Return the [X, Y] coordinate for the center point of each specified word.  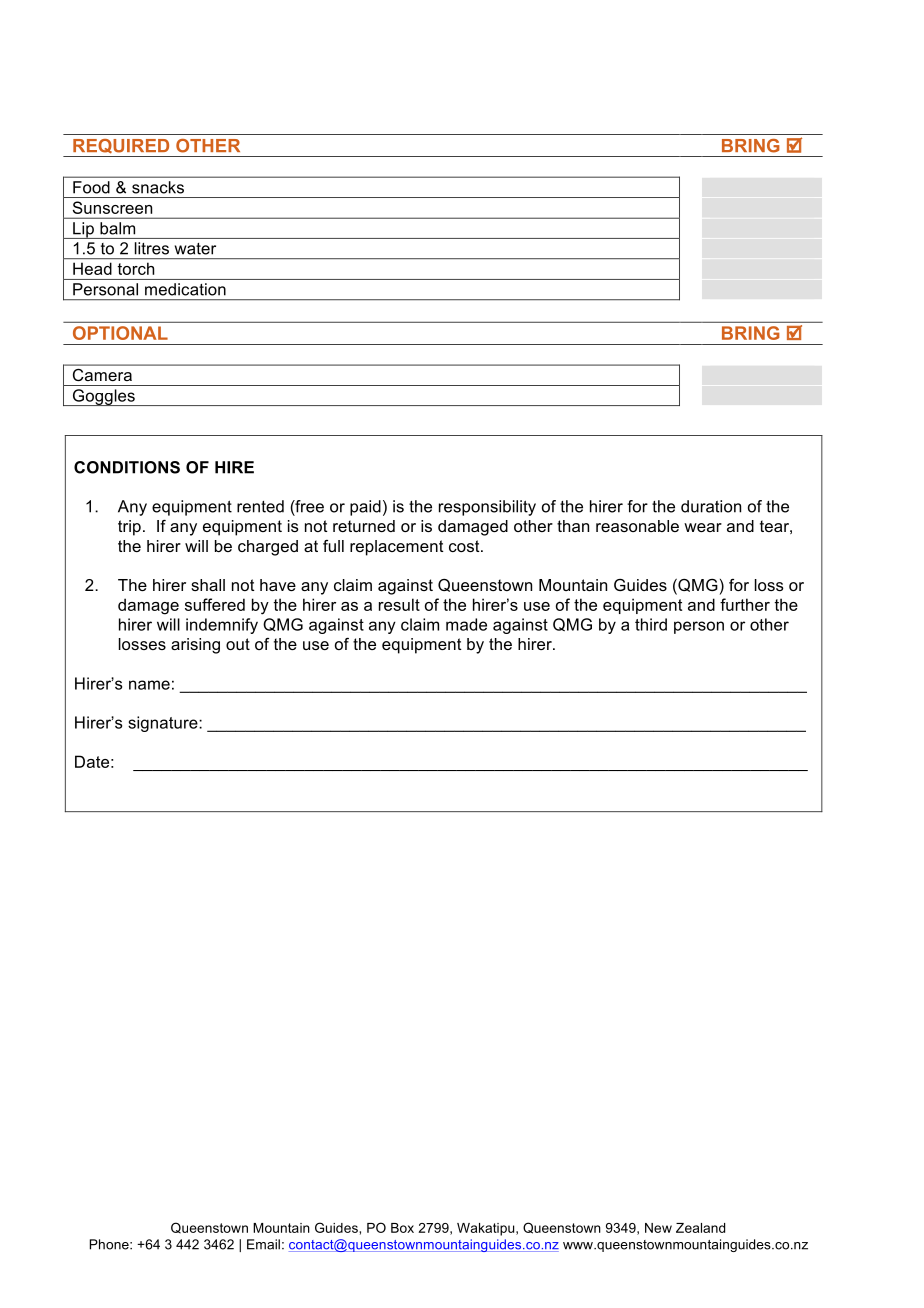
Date [92, 761]
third [651, 624]
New [658, 1228]
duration [711, 506]
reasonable [637, 526]
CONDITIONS [127, 467]
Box [402, 1228]
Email [263, 1244]
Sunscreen [112, 207]
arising [195, 646]
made [466, 624]
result [399, 604]
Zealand [700, 1228]
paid [365, 508]
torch [136, 269]
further [745, 604]
